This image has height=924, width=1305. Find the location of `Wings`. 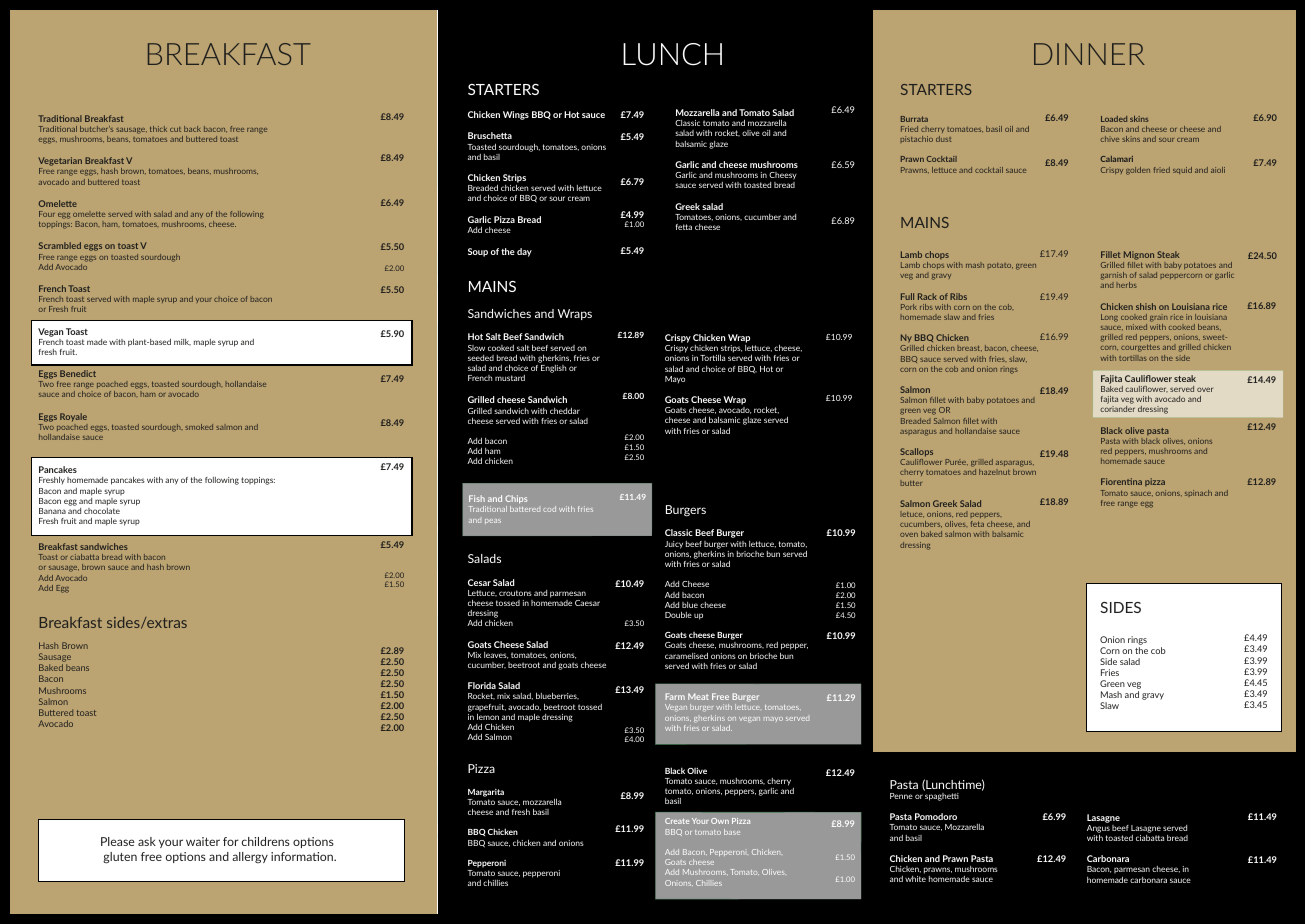

Wings is located at coordinates (516, 115).
